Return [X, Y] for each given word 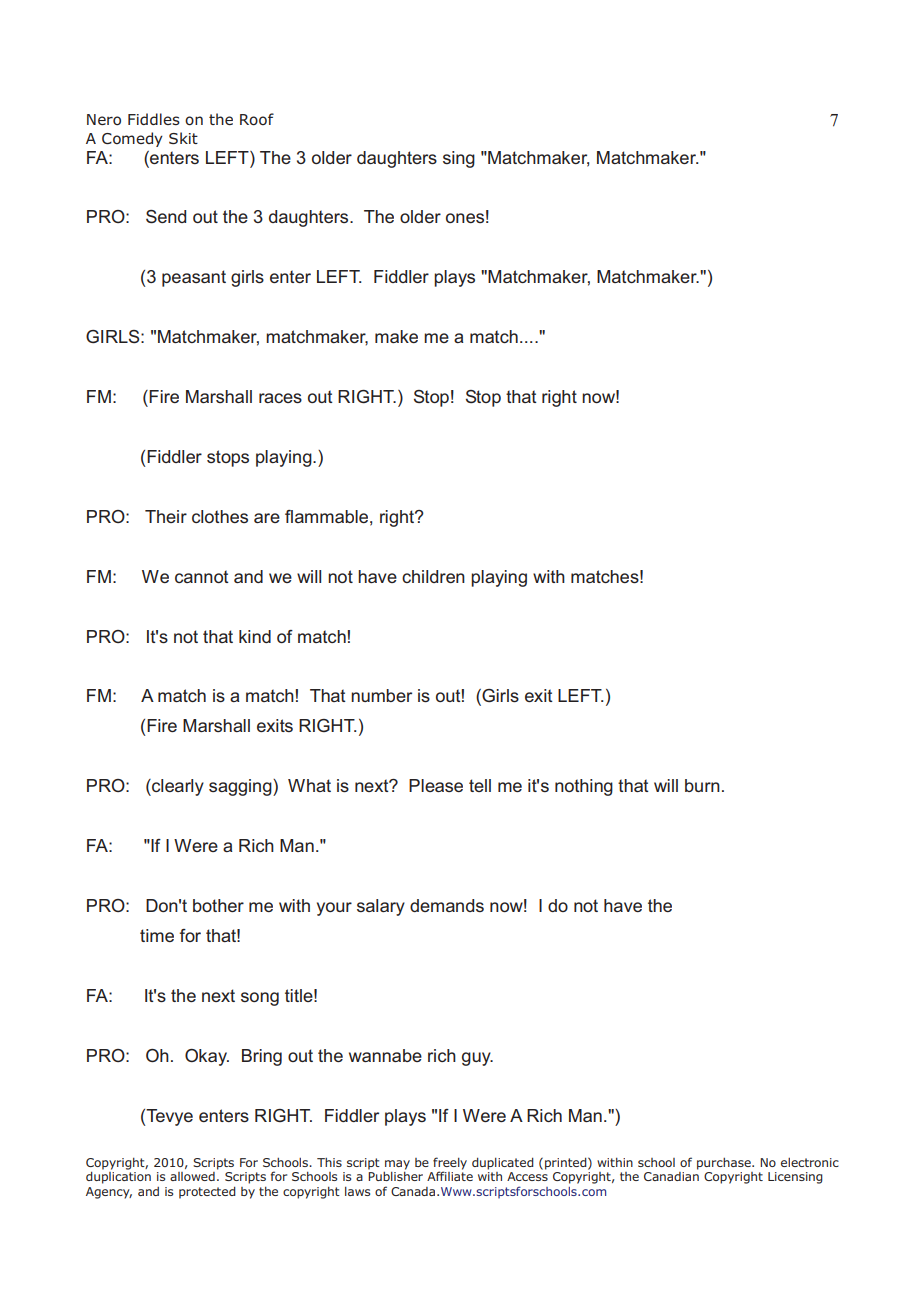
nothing [584, 787]
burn [702, 785]
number [381, 695]
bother [218, 905]
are [267, 518]
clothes [220, 516]
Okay [207, 1057]
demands [447, 905]
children [433, 576]
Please [436, 785]
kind [255, 636]
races [280, 398]
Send [166, 217]
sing [459, 159]
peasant [194, 278]
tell [480, 785]
